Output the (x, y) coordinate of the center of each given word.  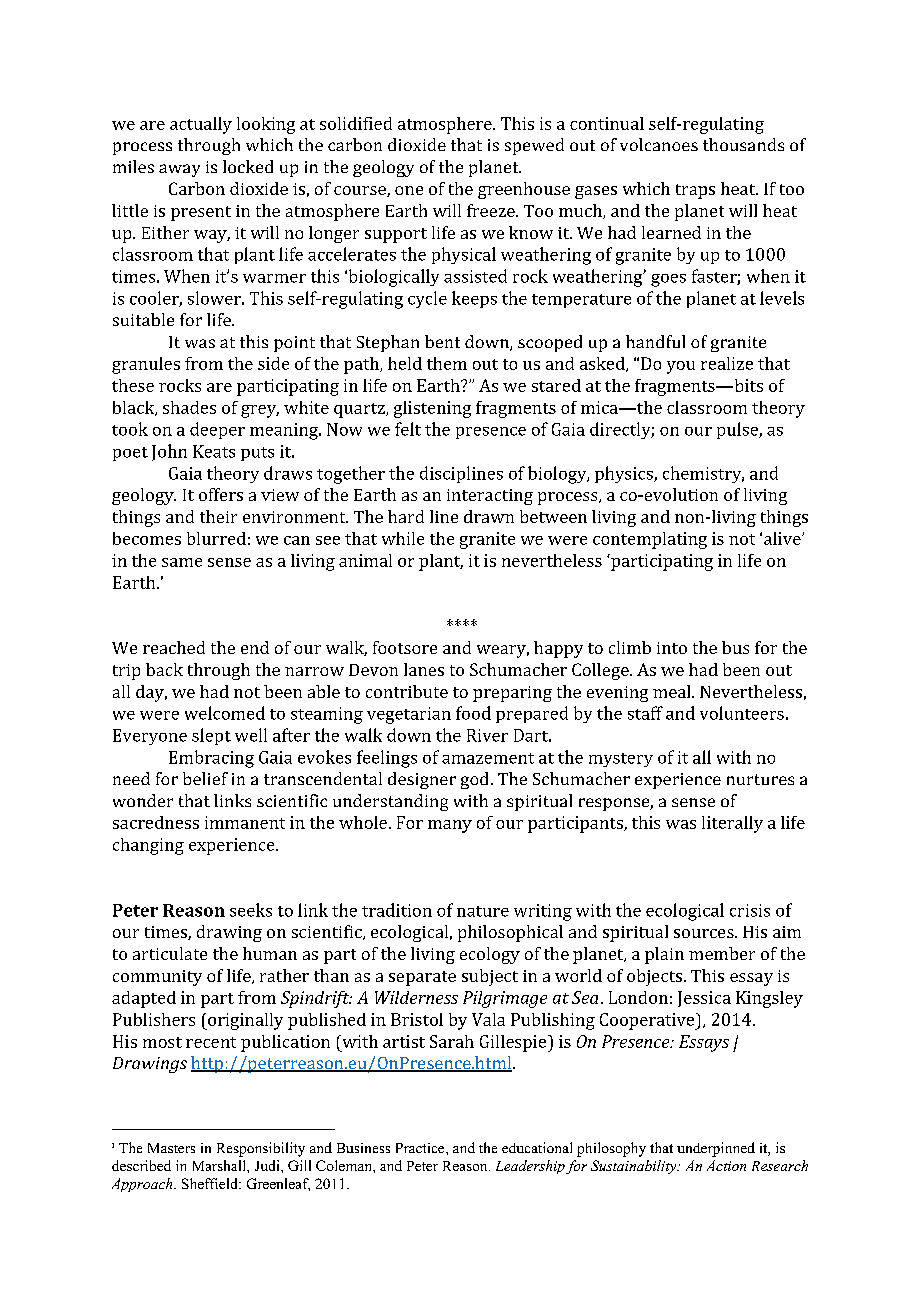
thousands (743, 144)
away (179, 170)
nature (483, 911)
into (672, 648)
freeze (492, 210)
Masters (171, 1148)
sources (705, 933)
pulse (738, 430)
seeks (251, 910)
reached (174, 647)
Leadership (530, 1167)
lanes (424, 669)
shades (189, 407)
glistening (432, 409)
